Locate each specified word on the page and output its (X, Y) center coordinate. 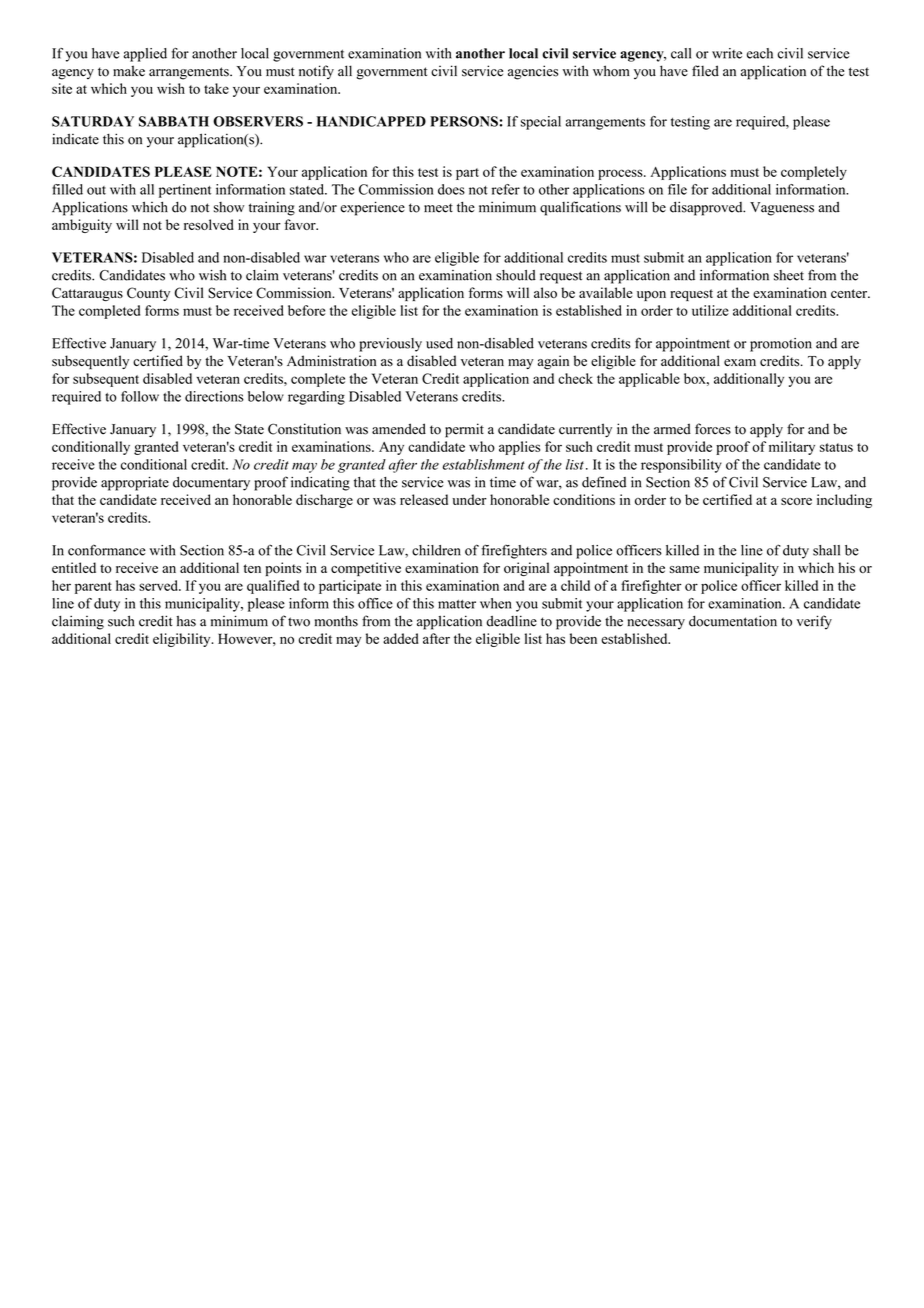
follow (140, 396)
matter (457, 604)
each (760, 53)
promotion (781, 345)
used (439, 343)
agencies (533, 72)
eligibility (183, 640)
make (129, 71)
